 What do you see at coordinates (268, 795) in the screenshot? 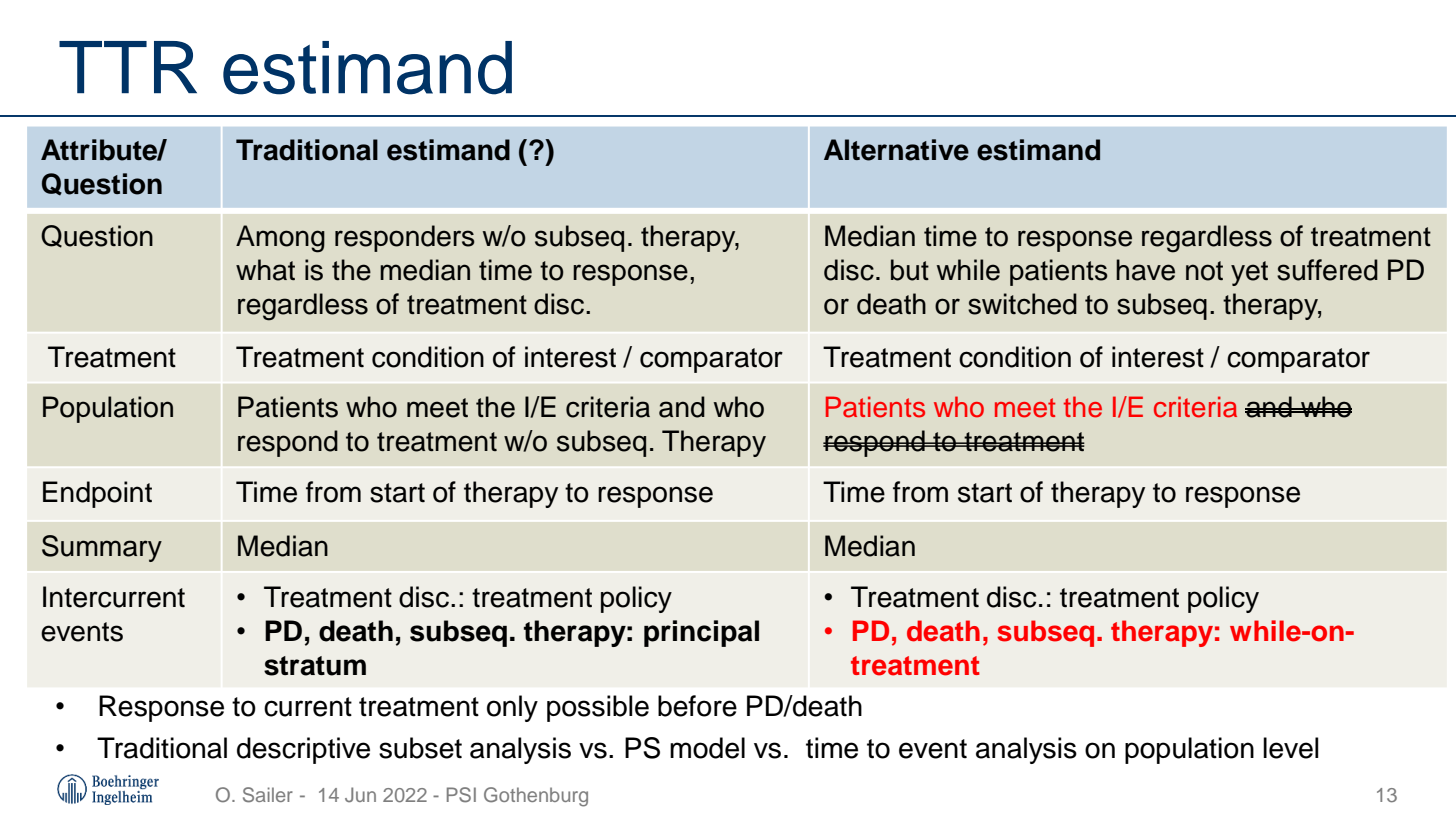
I see `Sailer` at bounding box center [268, 795].
